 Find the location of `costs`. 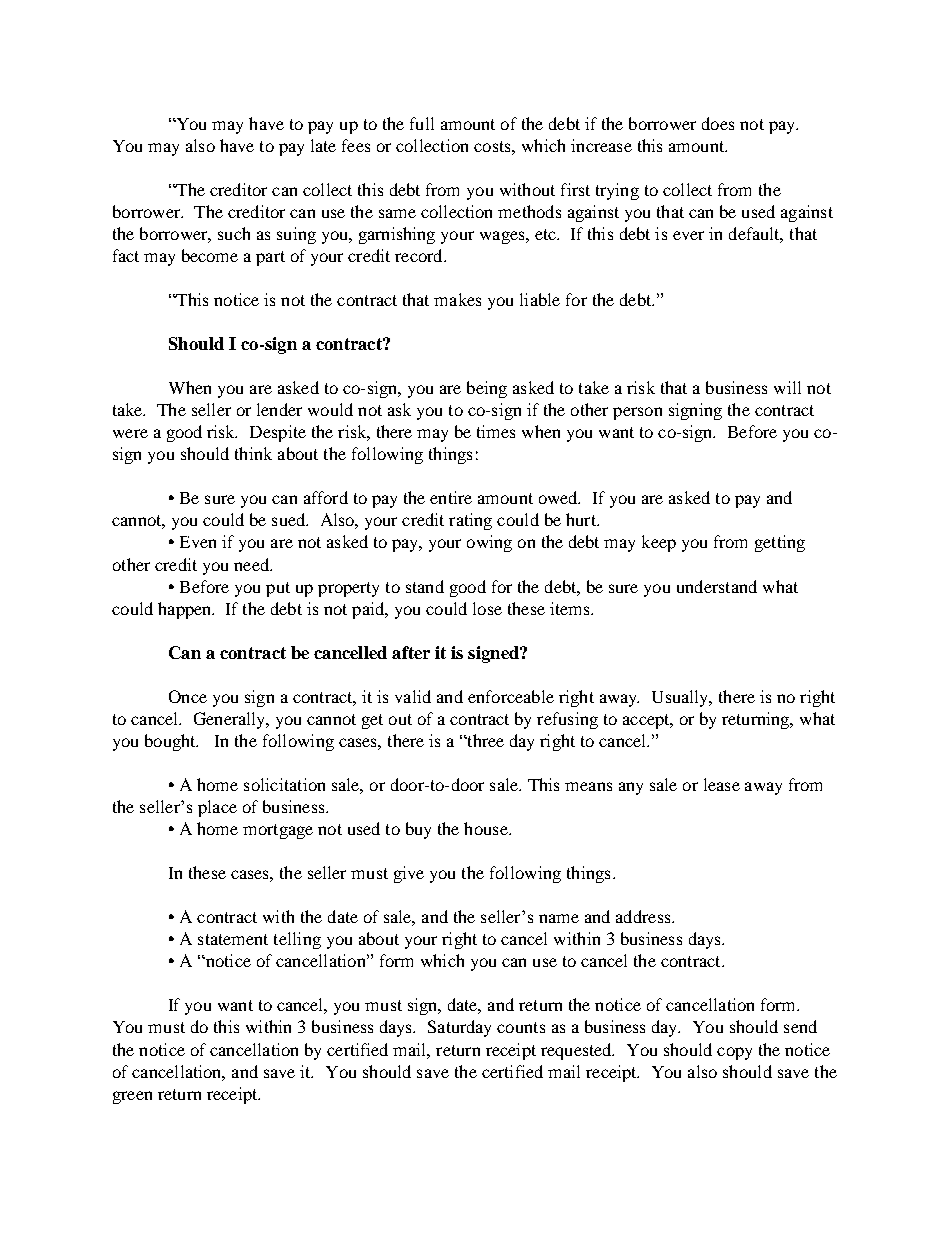

costs is located at coordinates (493, 146).
